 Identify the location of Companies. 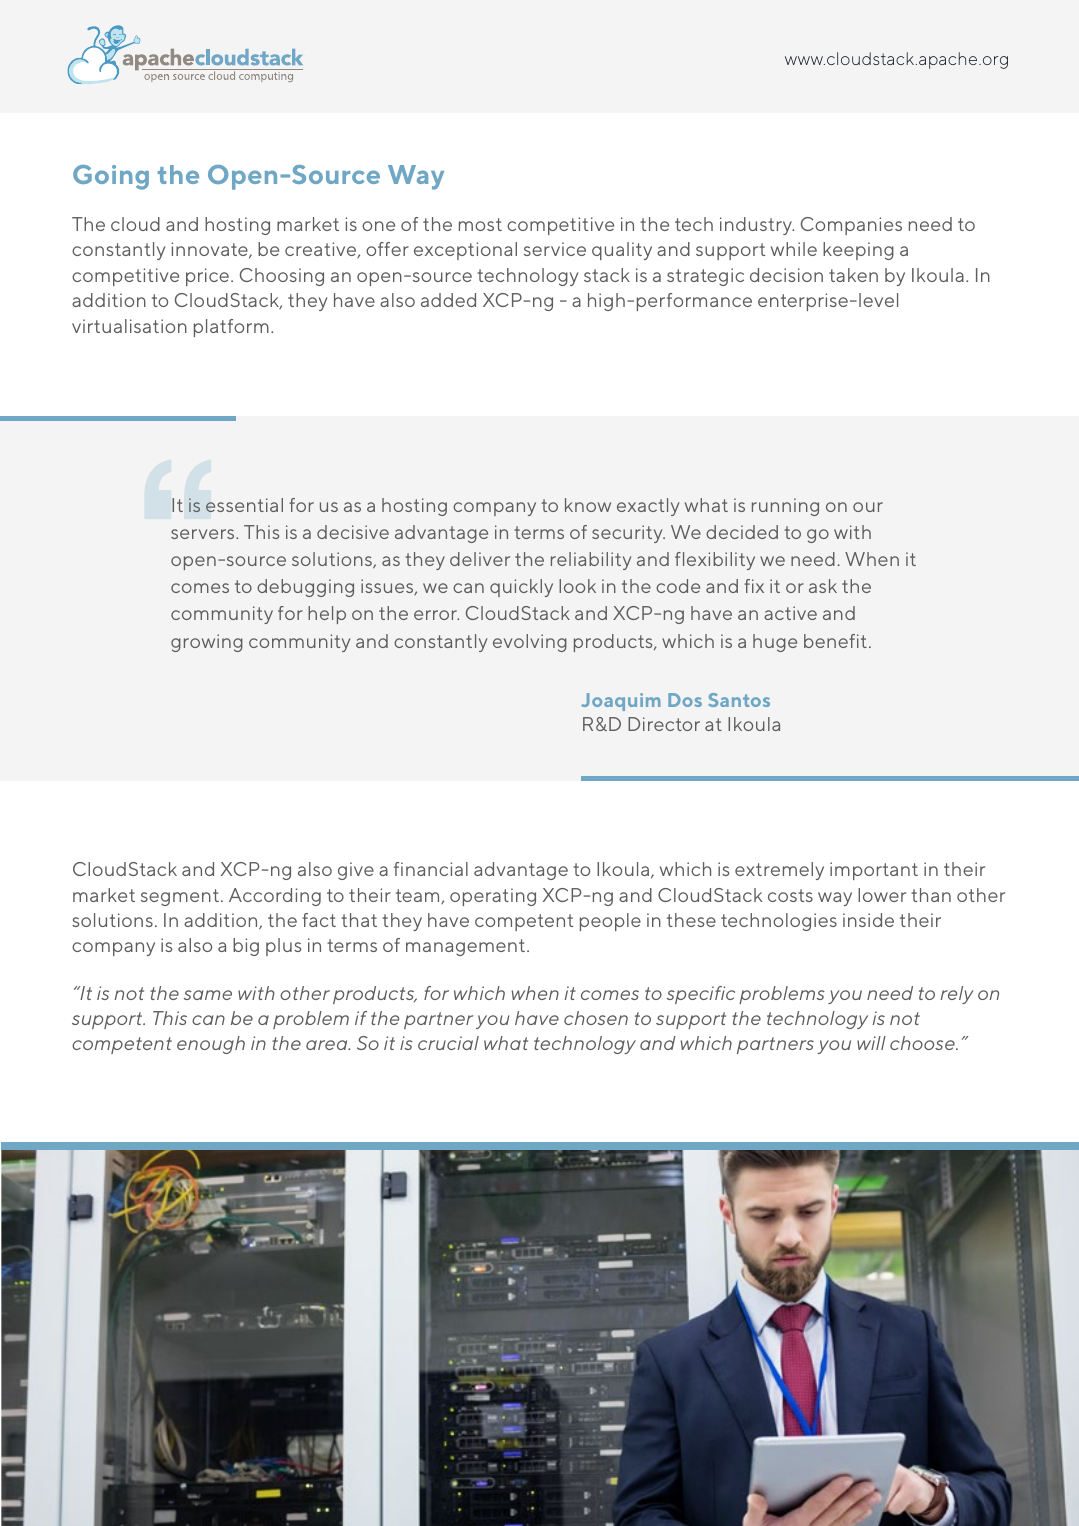
(851, 226).
